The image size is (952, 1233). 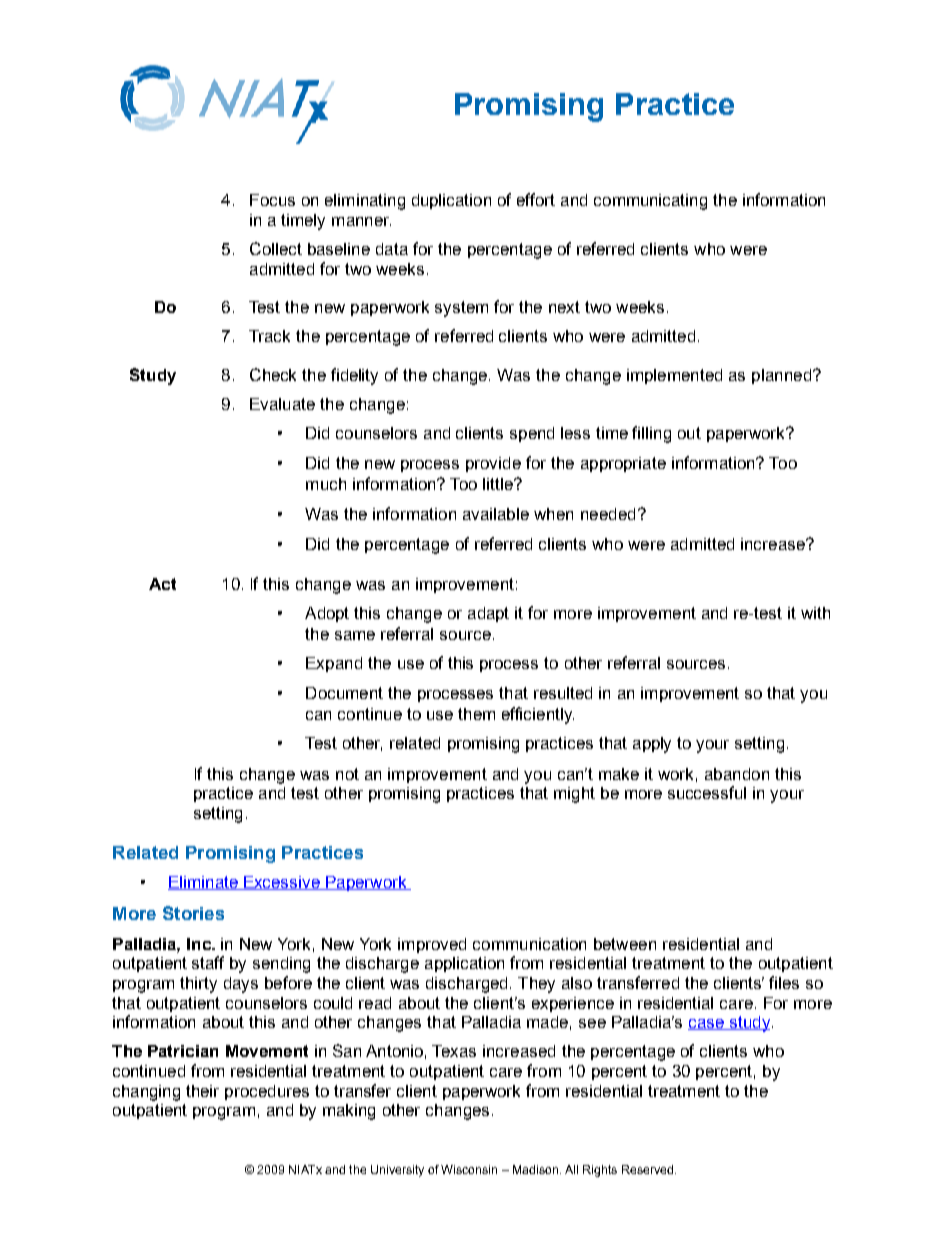 What do you see at coordinates (326, 484) in the page?
I see `much` at bounding box center [326, 484].
